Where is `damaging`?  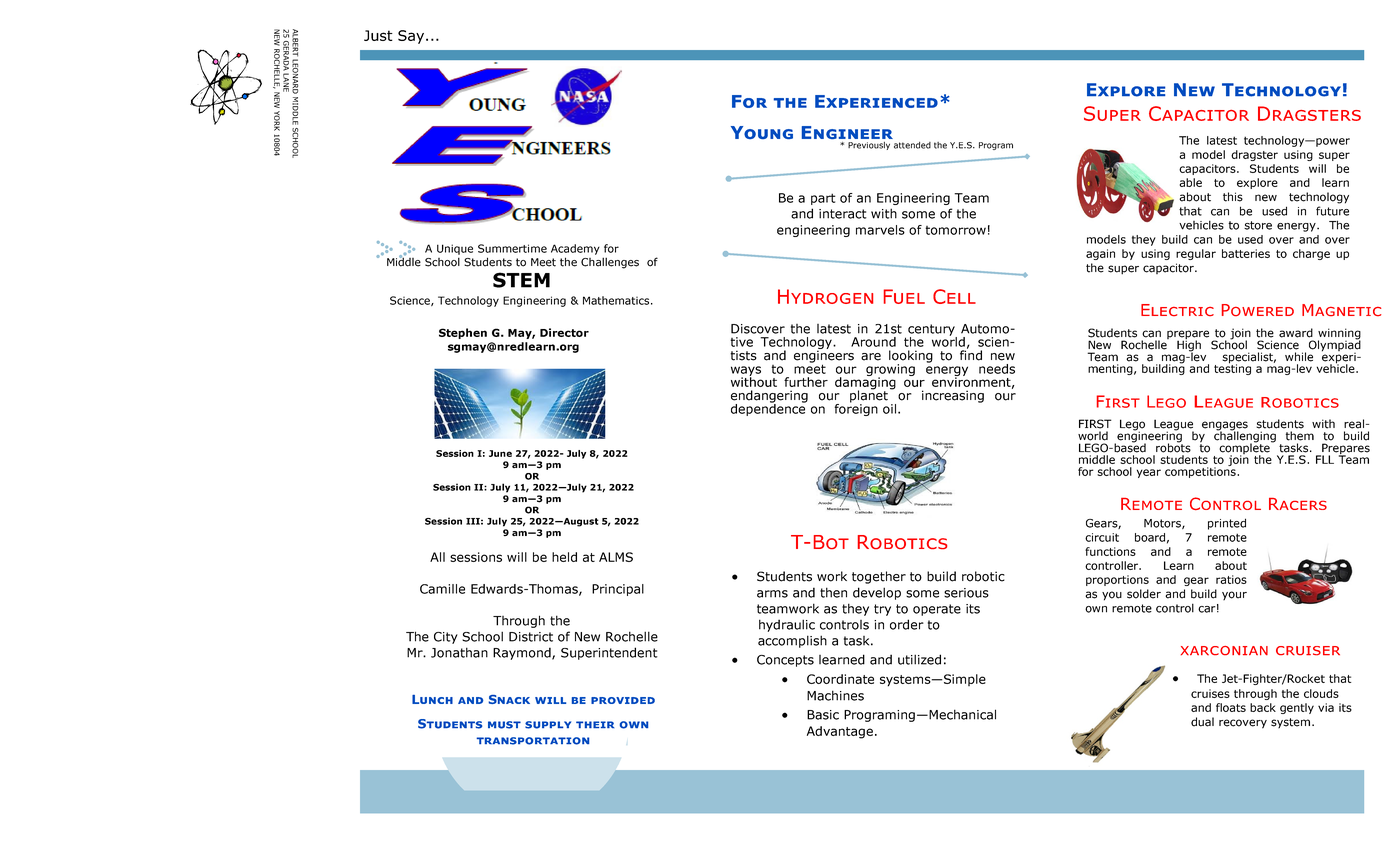
damaging is located at coordinates (865, 383).
